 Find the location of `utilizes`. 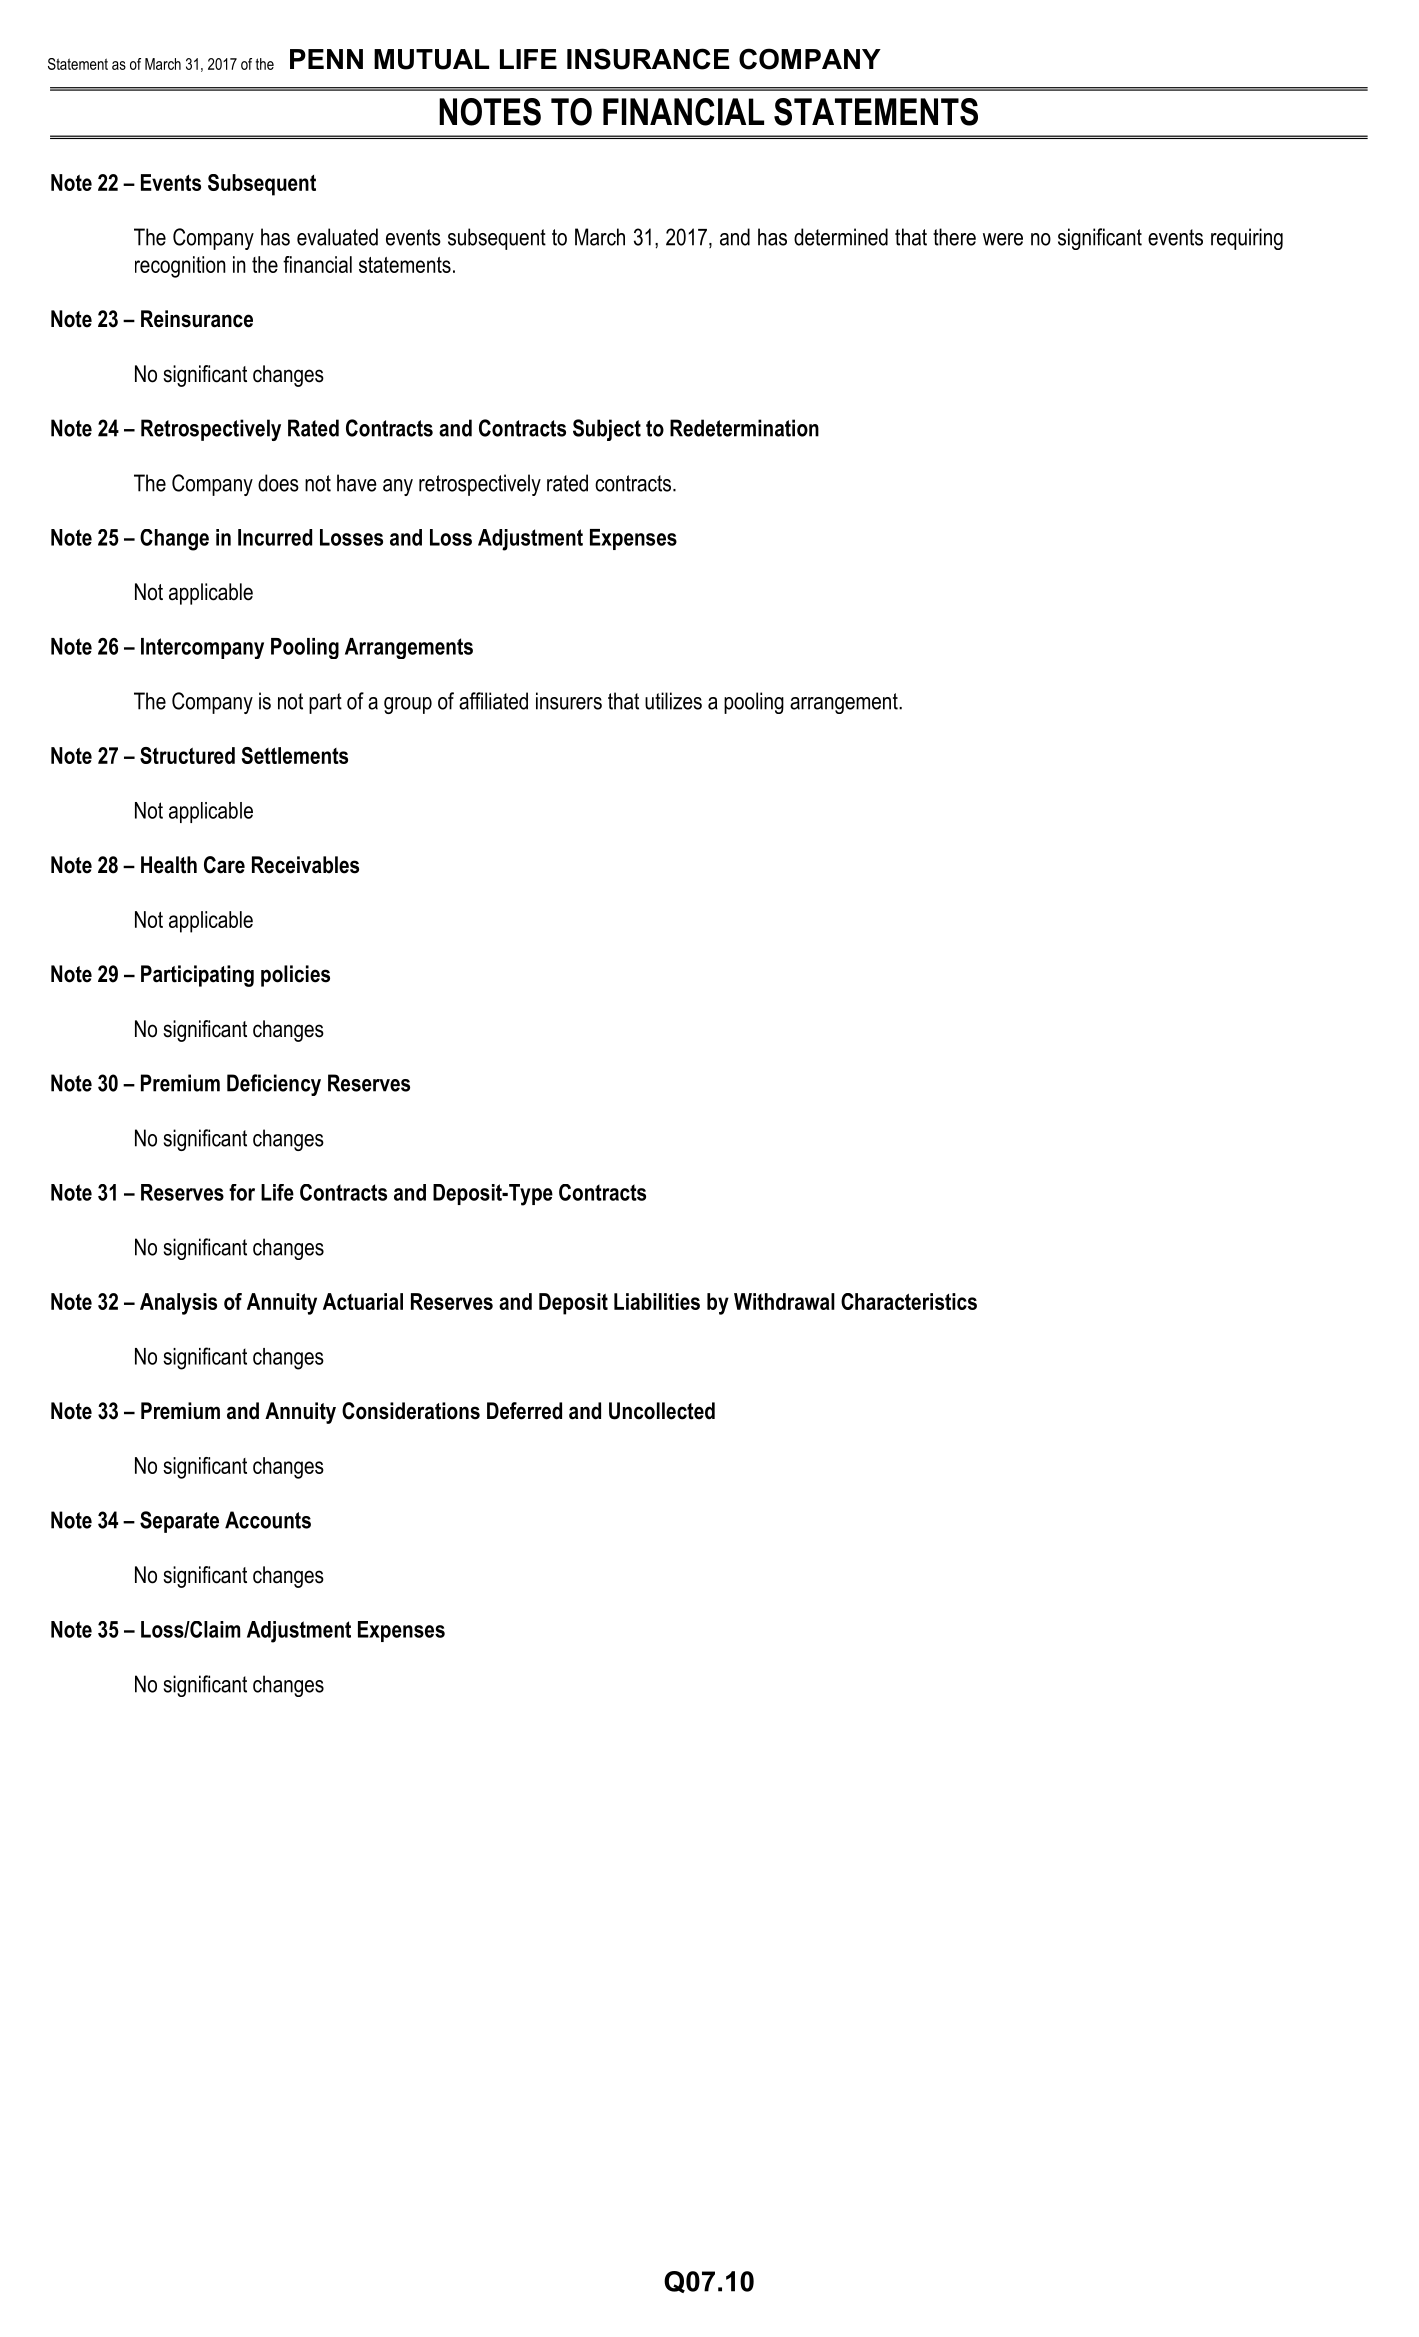

utilizes is located at coordinates (673, 701).
